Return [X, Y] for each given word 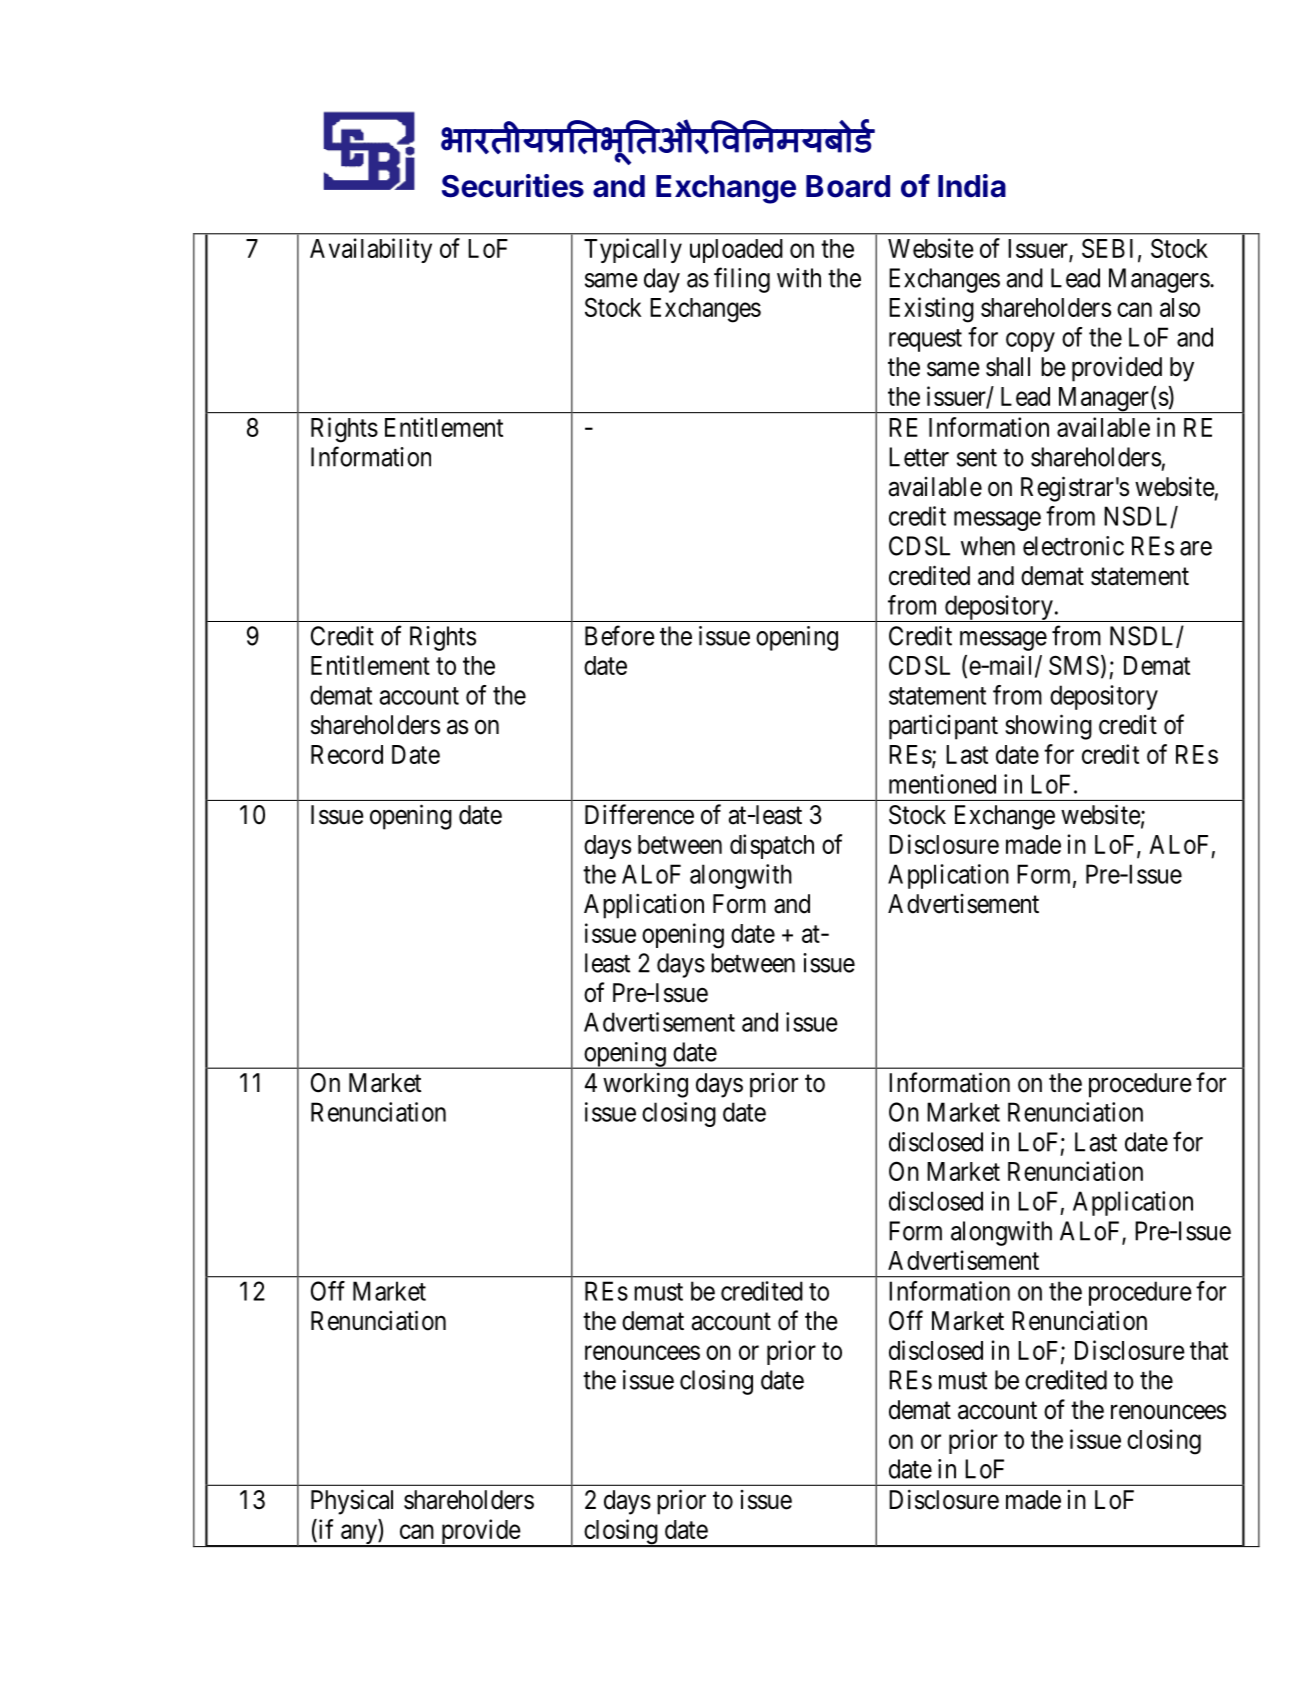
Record [347, 754]
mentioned [942, 784]
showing [1048, 727]
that [1209, 1350]
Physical [352, 1502]
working [645, 1085]
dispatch [772, 846]
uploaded [736, 251]
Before [620, 635]
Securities [513, 186]
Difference [639, 814]
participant [943, 727]
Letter [919, 457]
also [1180, 307]
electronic [1073, 546]
